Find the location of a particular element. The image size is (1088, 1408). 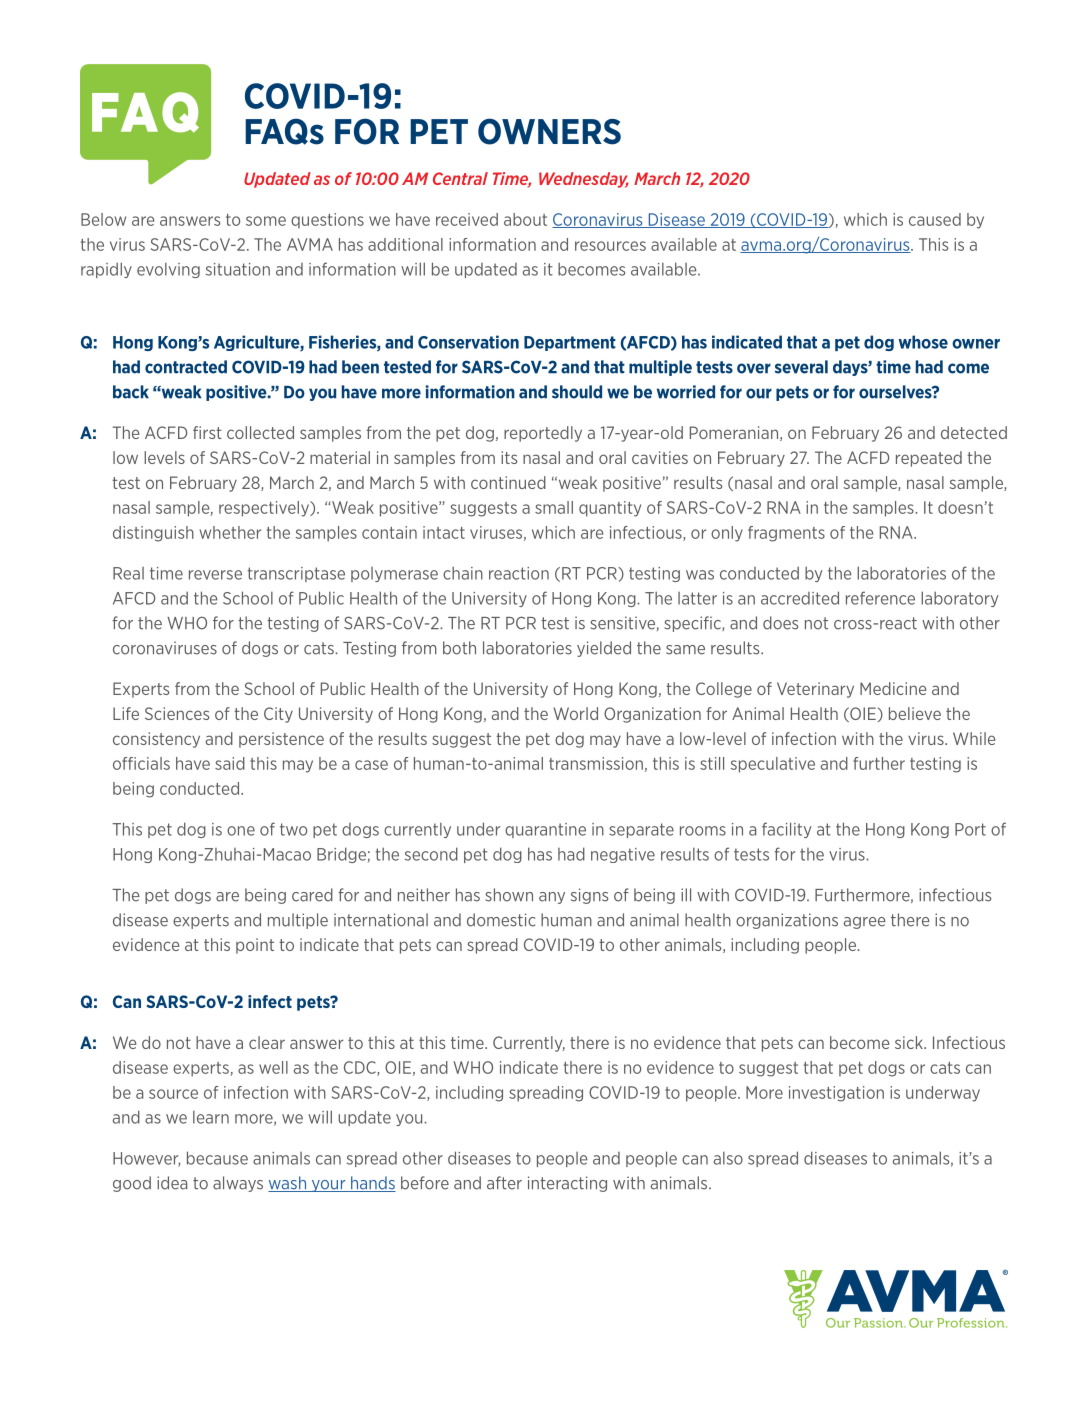

said is located at coordinates (230, 763).
